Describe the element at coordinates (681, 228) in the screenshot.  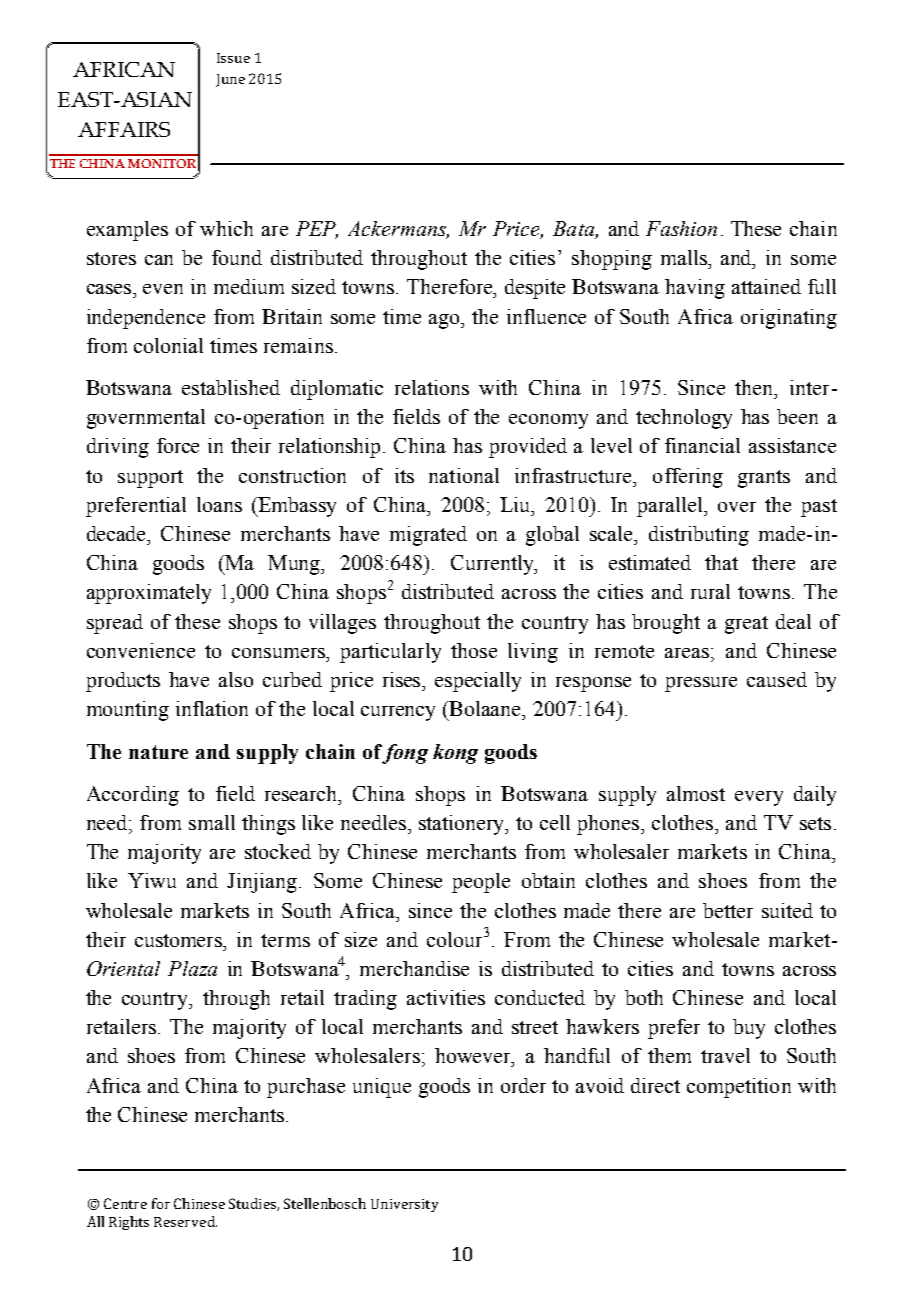
I see `Fashion` at that location.
